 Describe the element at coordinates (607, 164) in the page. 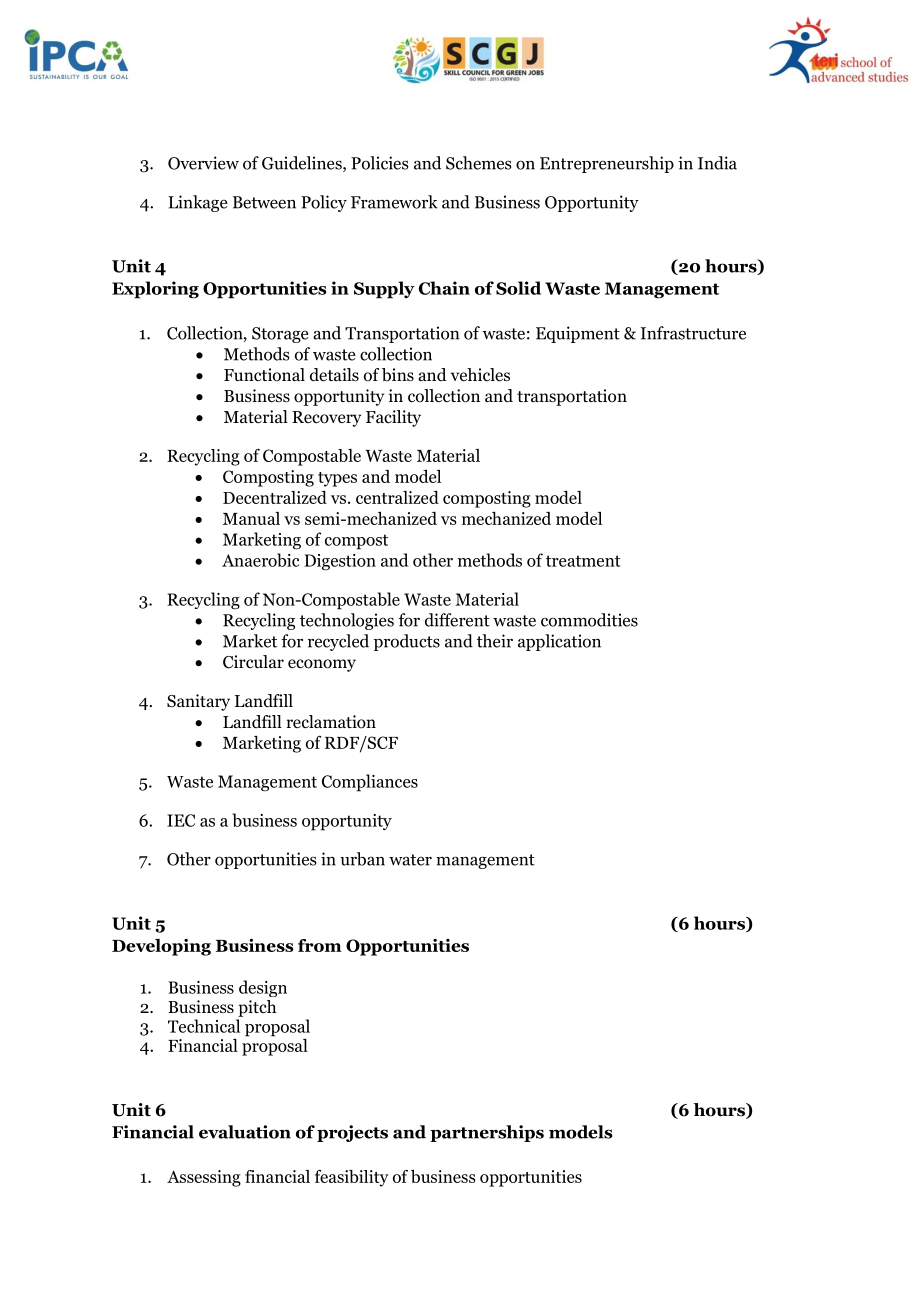

I see `Entrepreneurship` at that location.
